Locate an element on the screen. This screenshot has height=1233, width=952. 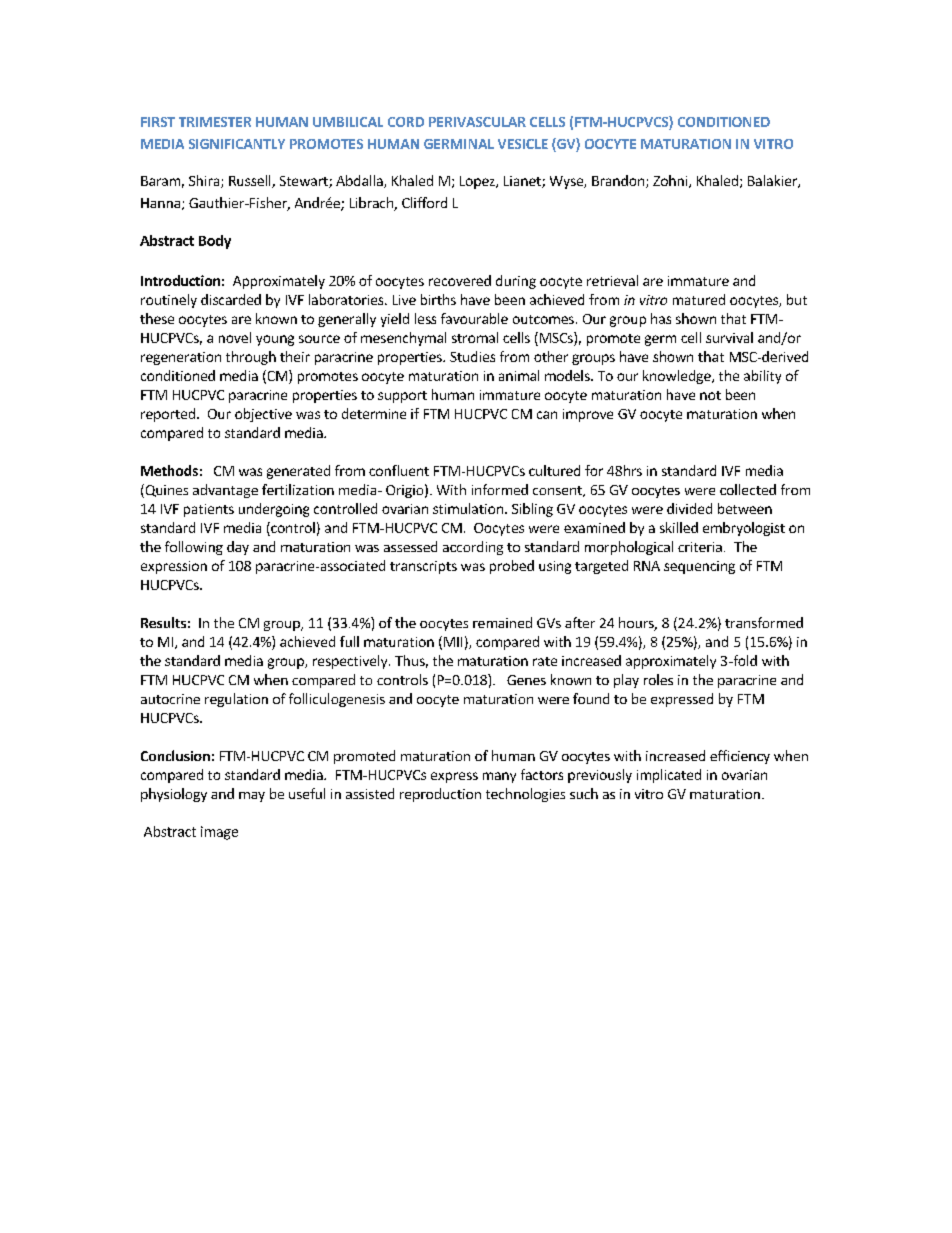
PERIVASCULAR is located at coordinates (477, 122).
